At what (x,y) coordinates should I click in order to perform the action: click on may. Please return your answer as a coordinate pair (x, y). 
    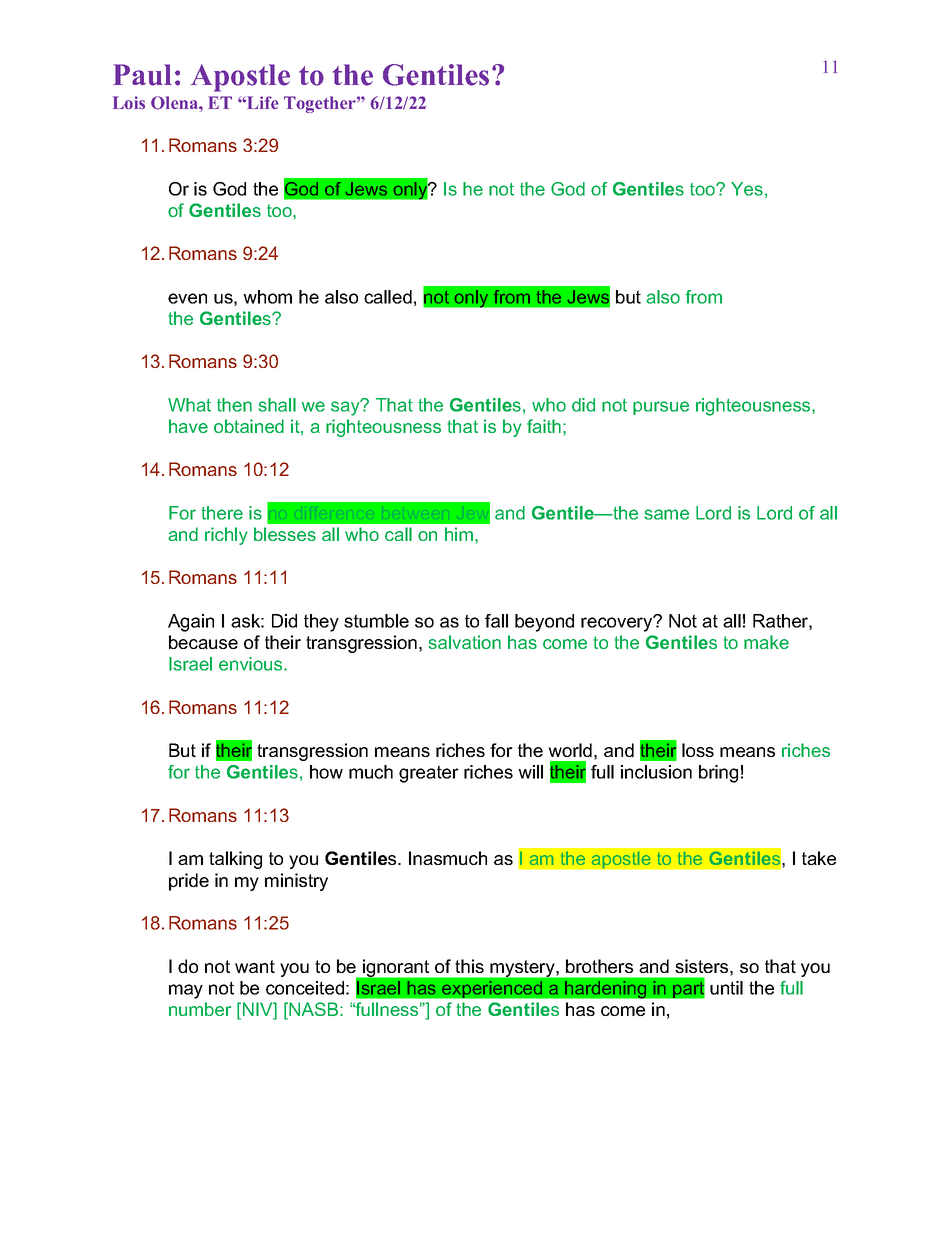
    Looking at the image, I should click on (186, 991).
